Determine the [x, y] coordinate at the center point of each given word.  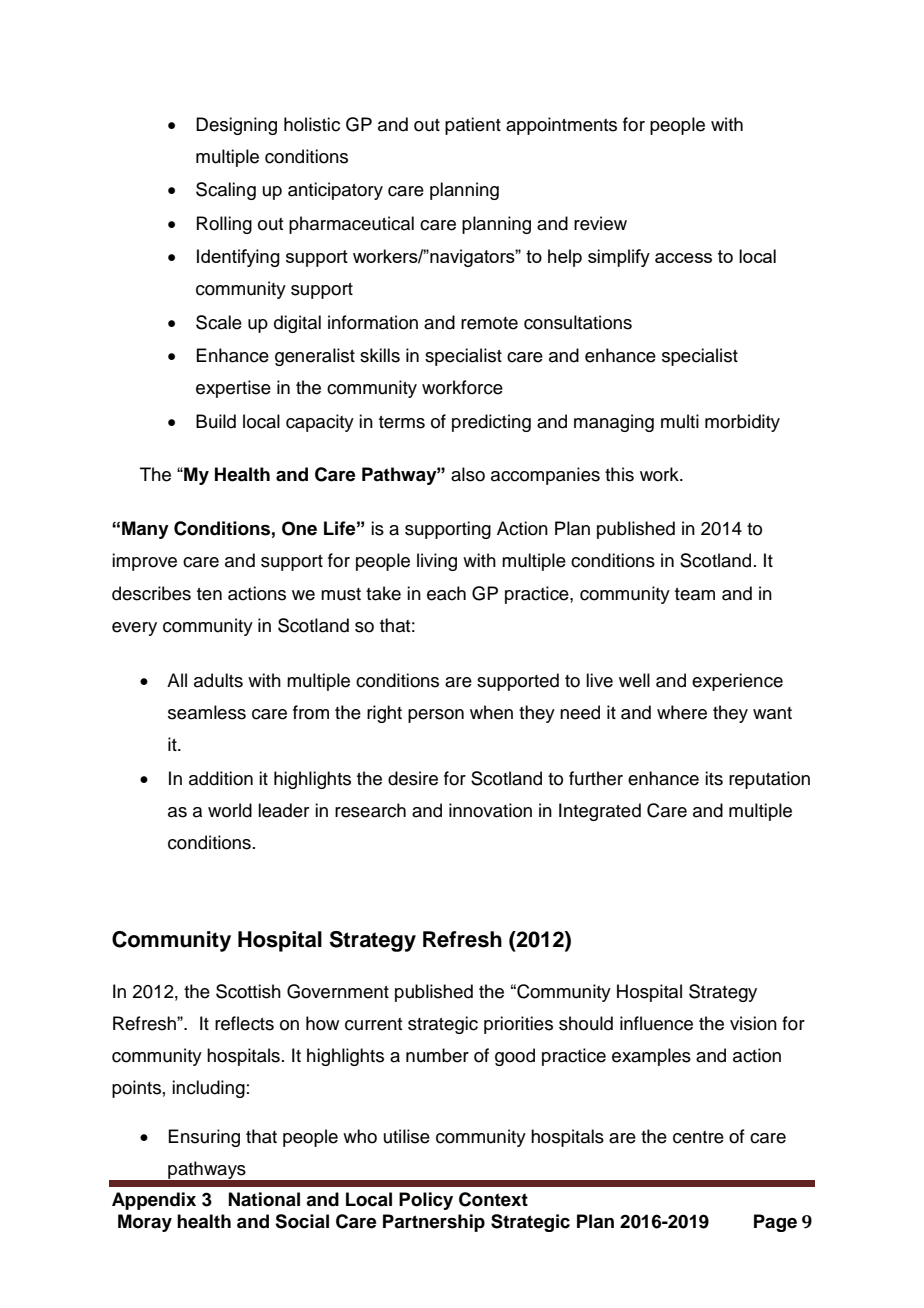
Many [145, 530]
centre [698, 1137]
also [468, 474]
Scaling [226, 191]
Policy [426, 1201]
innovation [490, 810]
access [683, 258]
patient [473, 126]
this [619, 474]
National [264, 1199]
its [714, 778]
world [230, 810]
